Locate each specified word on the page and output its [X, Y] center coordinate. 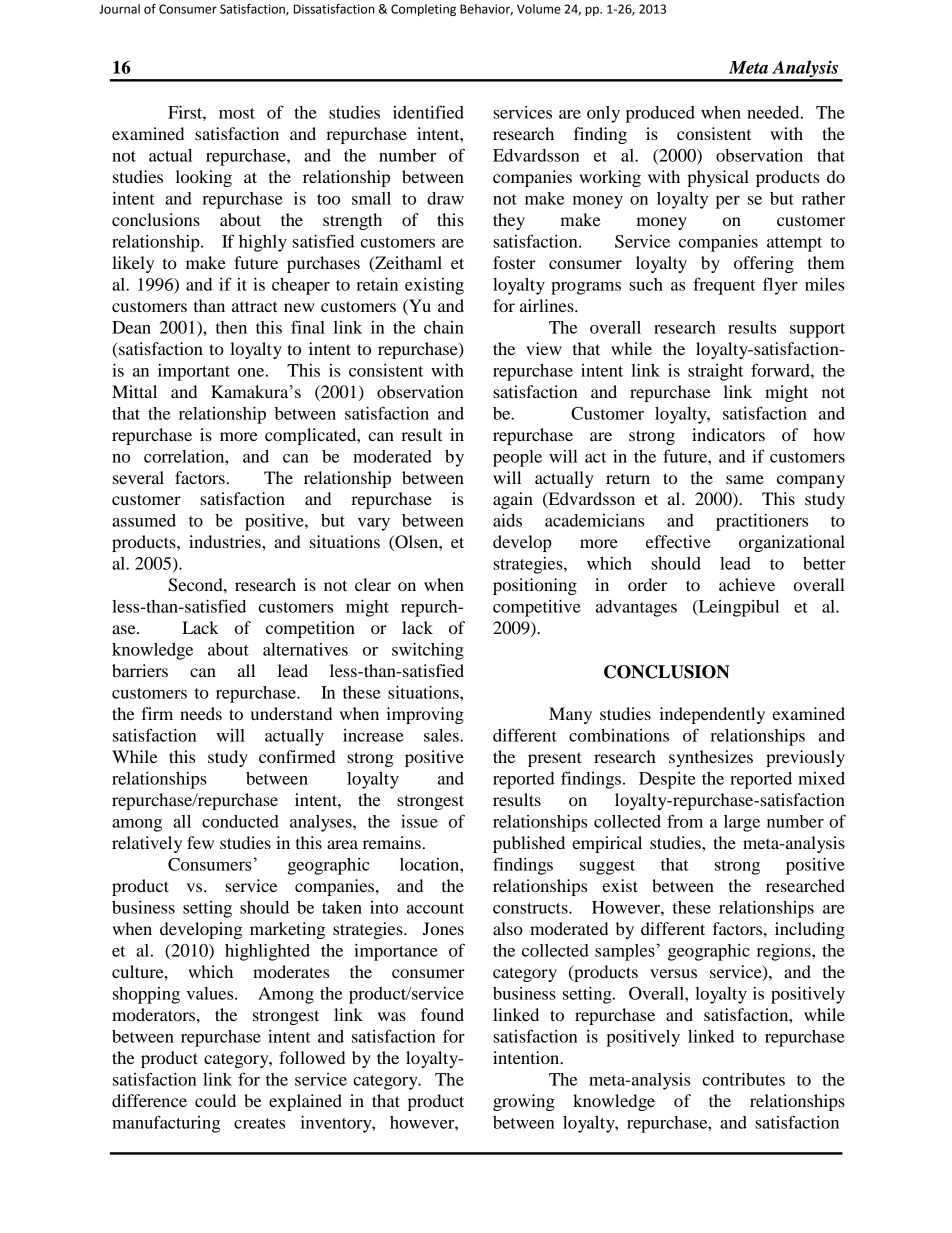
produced [660, 114]
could [215, 1100]
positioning [535, 586]
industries [226, 541]
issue [419, 821]
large [742, 823]
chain [444, 327]
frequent [724, 286]
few [200, 842]
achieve [747, 584]
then [231, 327]
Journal [119, 9]
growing [524, 1102]
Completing [423, 10]
